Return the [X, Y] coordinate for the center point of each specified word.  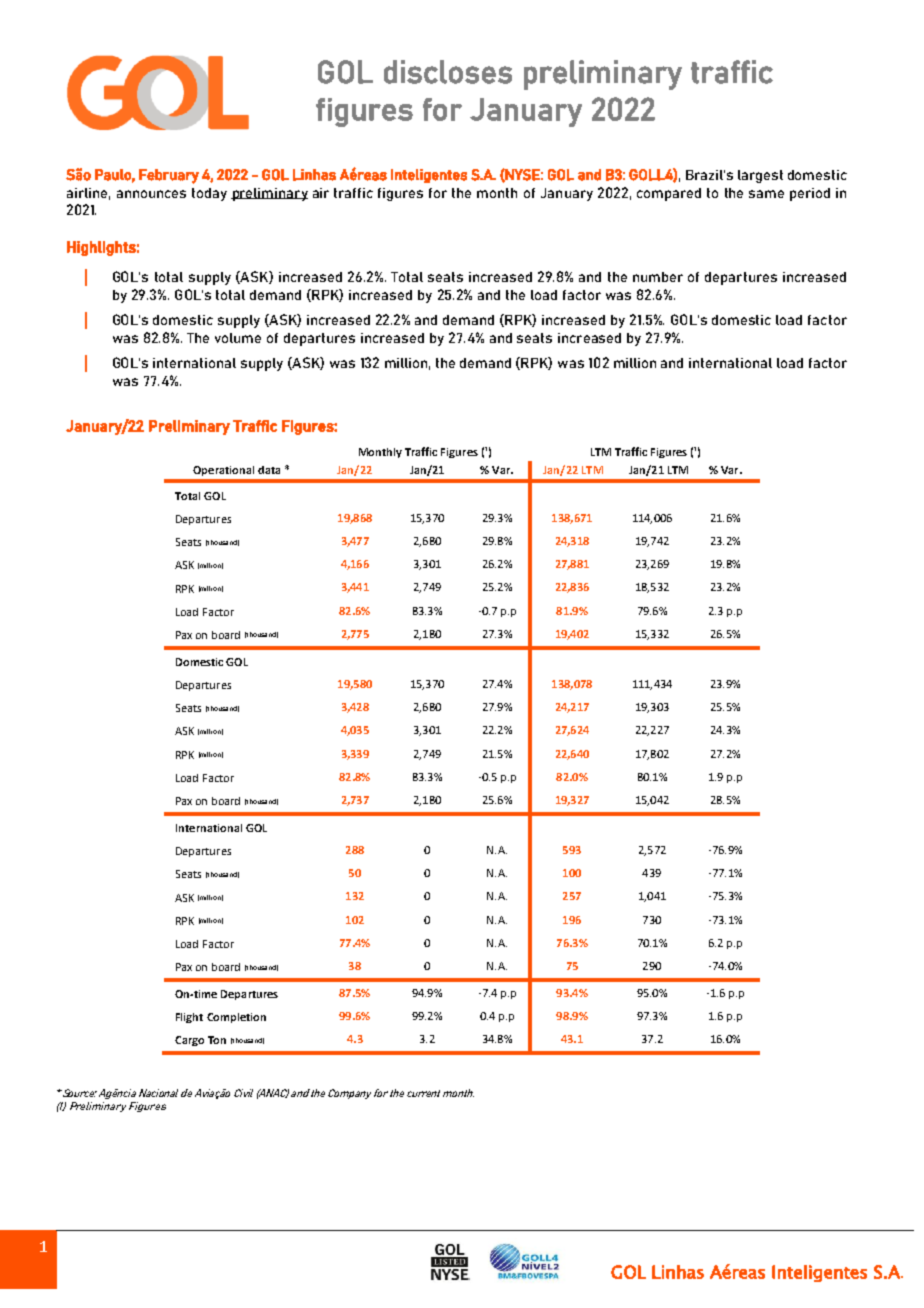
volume [238, 338]
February [169, 176]
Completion [236, 1018]
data [269, 470]
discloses [448, 72]
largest [760, 176]
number [658, 277]
